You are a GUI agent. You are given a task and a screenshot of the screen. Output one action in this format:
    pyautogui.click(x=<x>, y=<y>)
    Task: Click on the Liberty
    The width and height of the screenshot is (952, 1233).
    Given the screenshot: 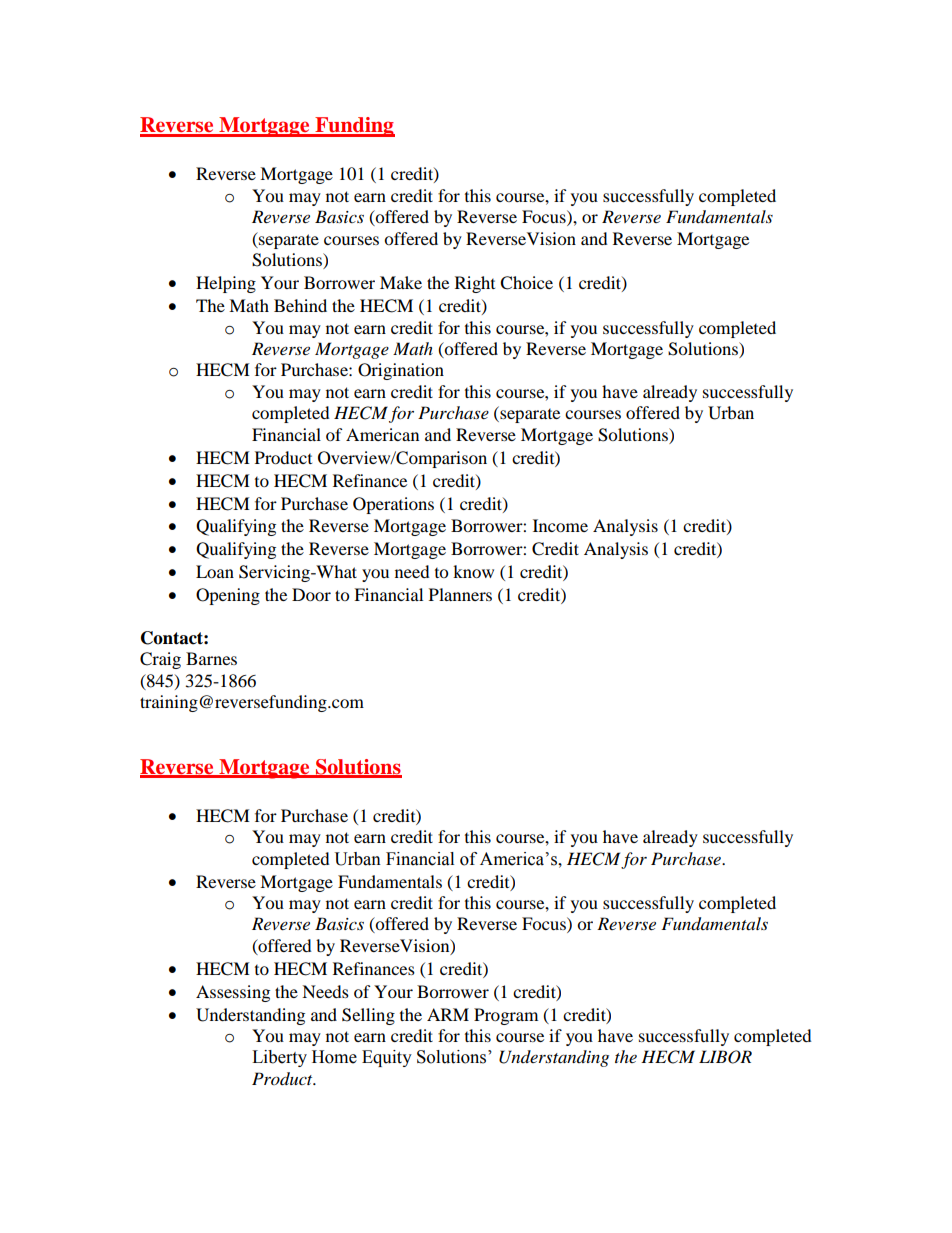 What is the action you would take?
    pyautogui.click(x=279, y=1058)
